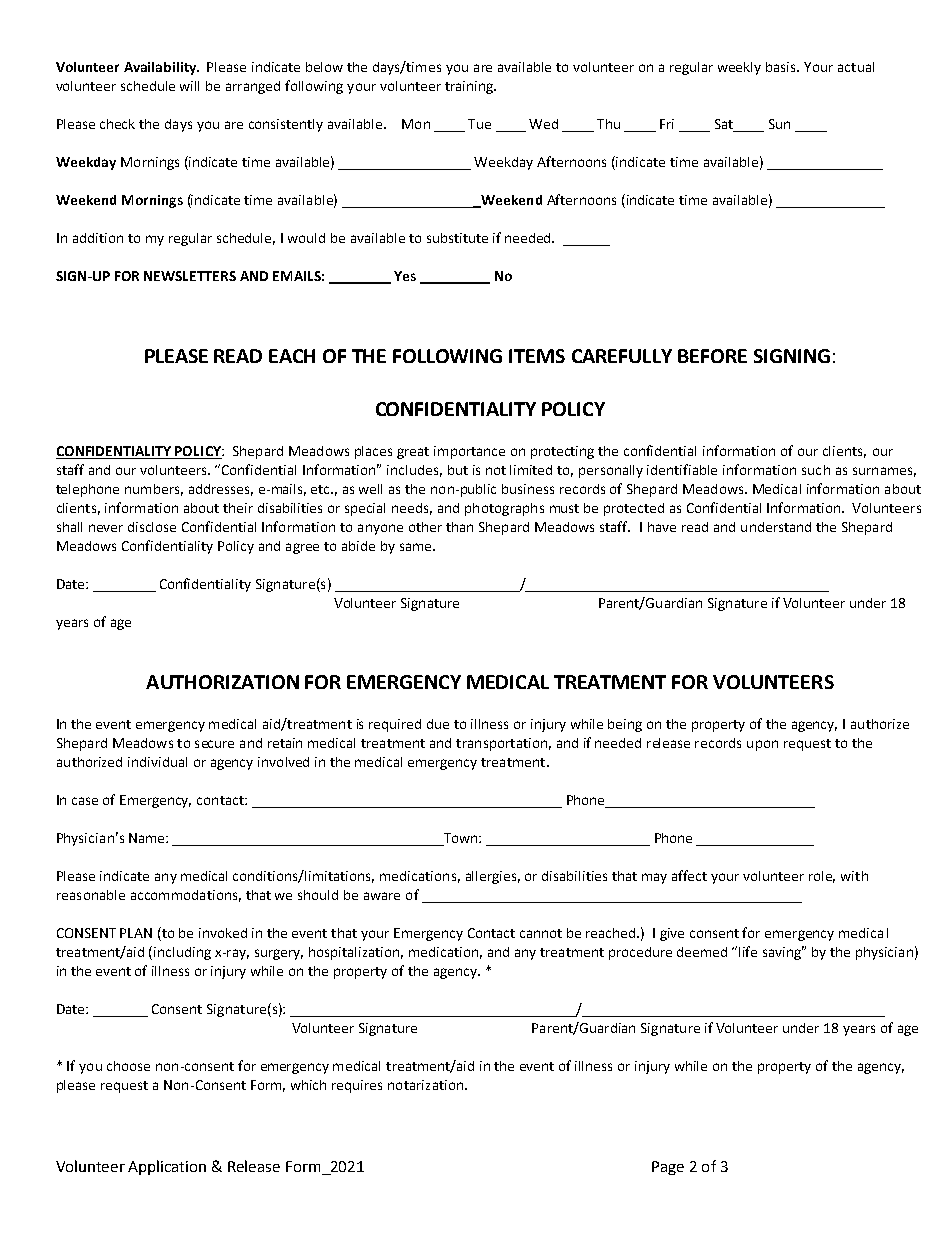  I want to click on importance, so click(469, 452).
